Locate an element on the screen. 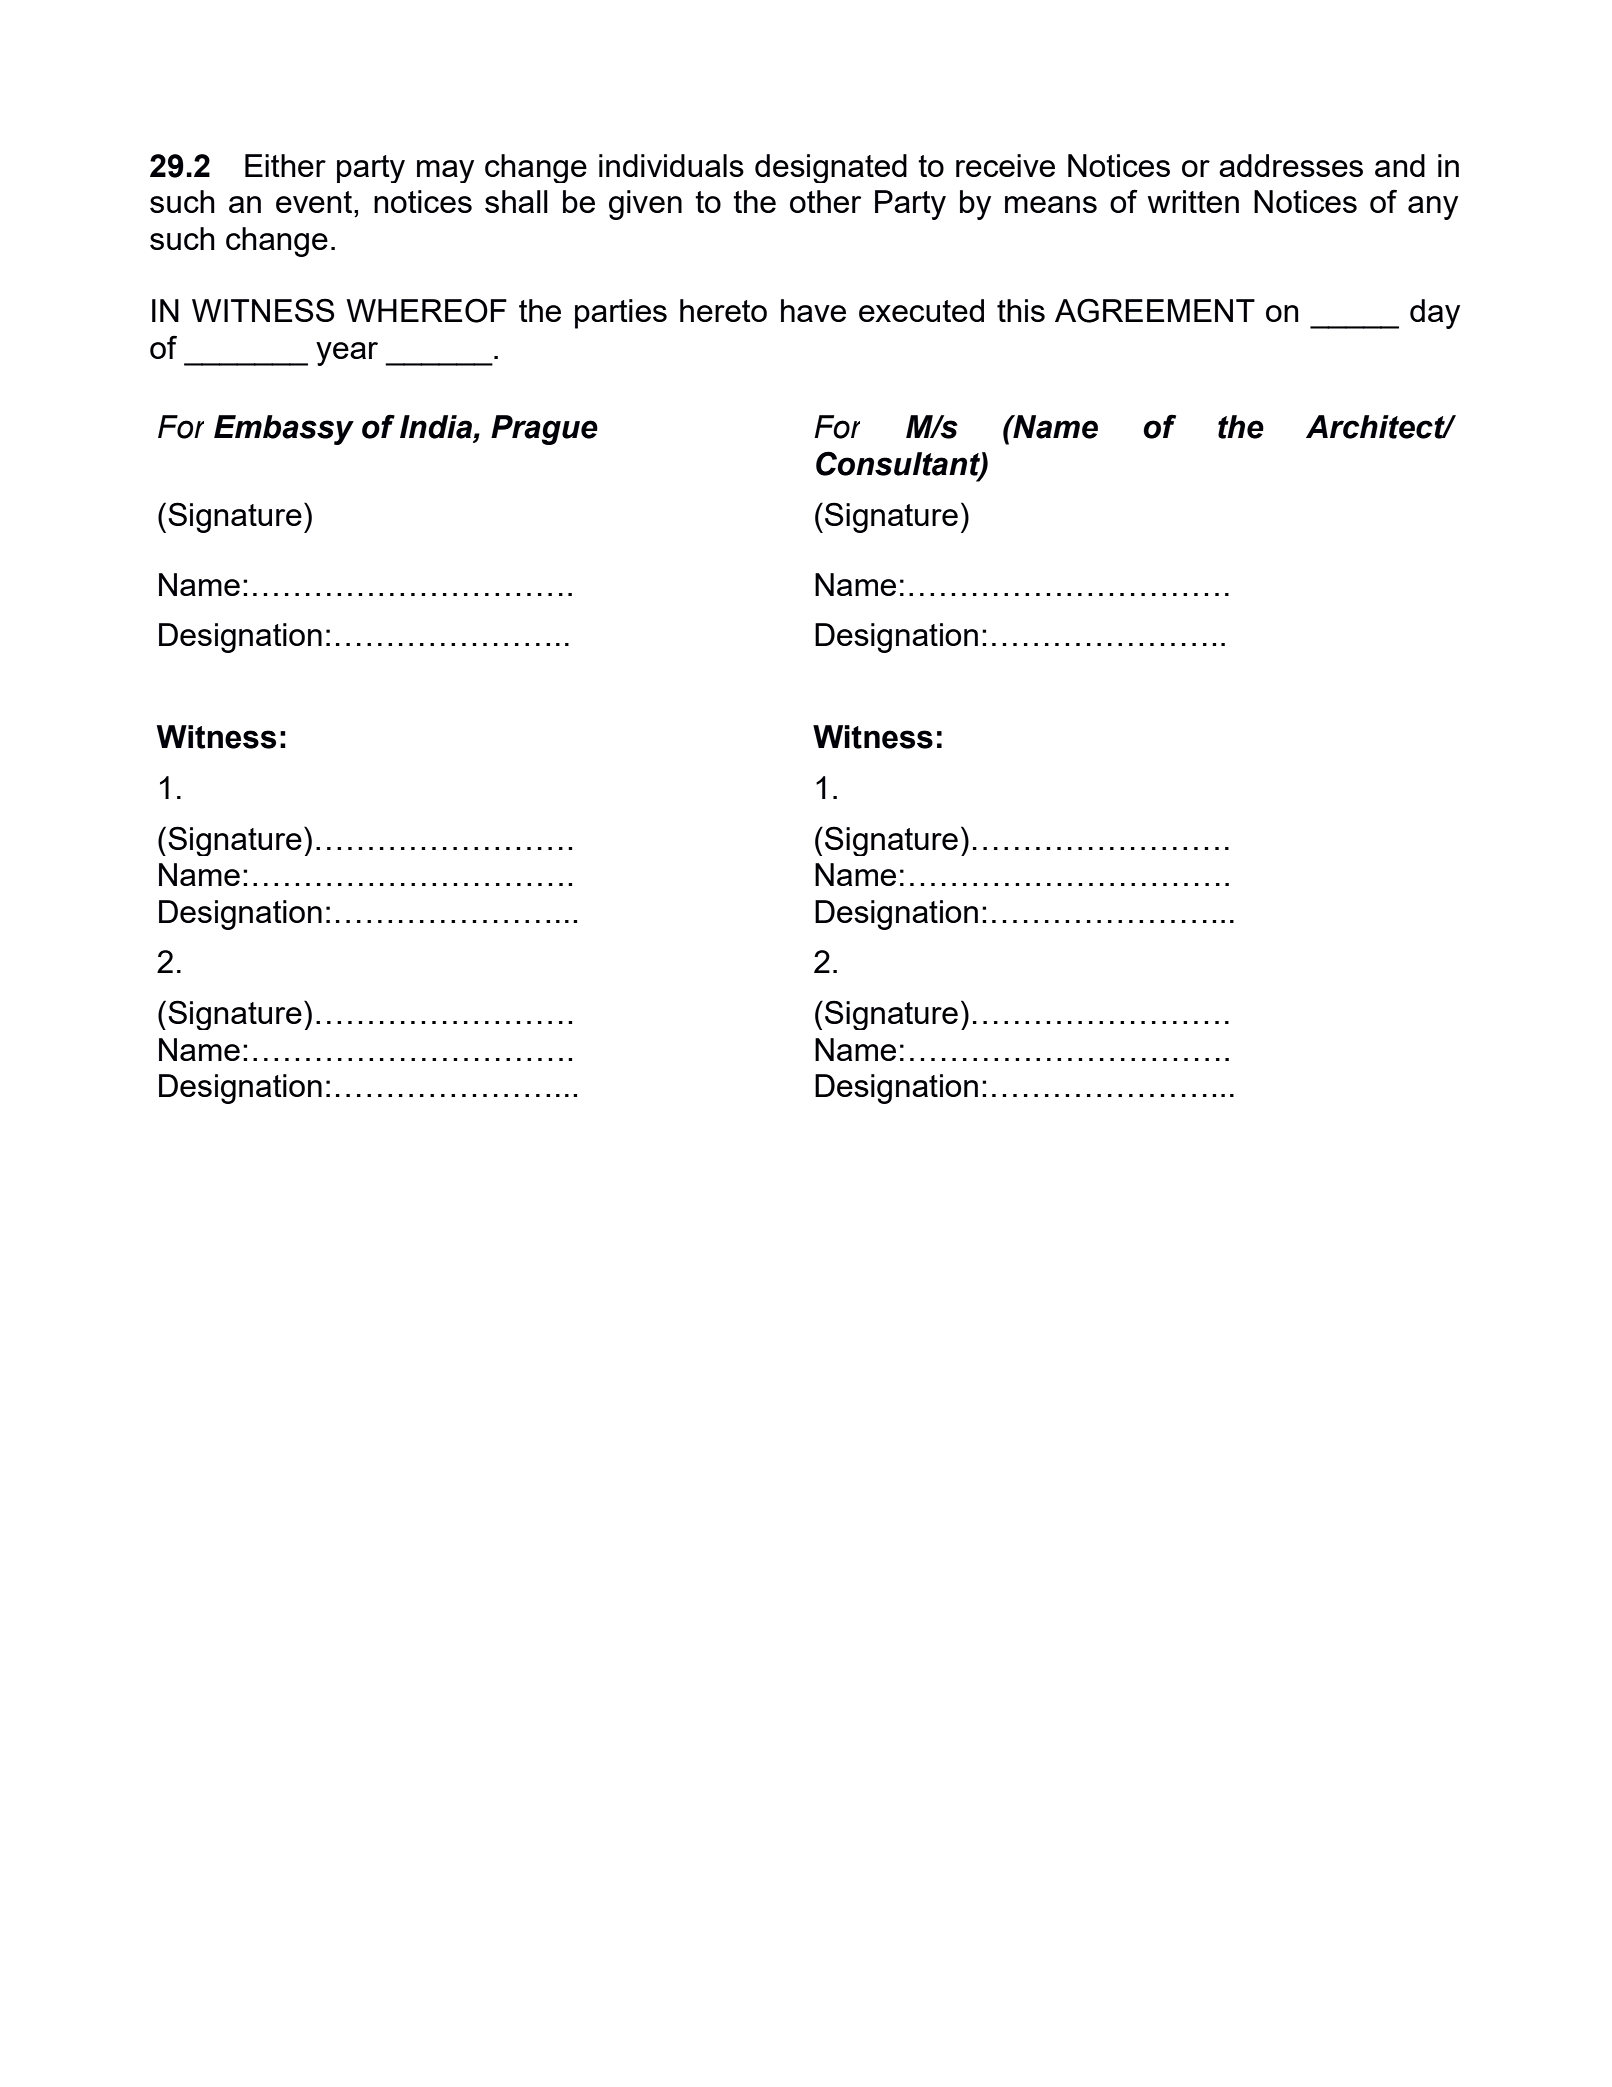 This screenshot has height=2087, width=1612. year is located at coordinates (347, 354).
